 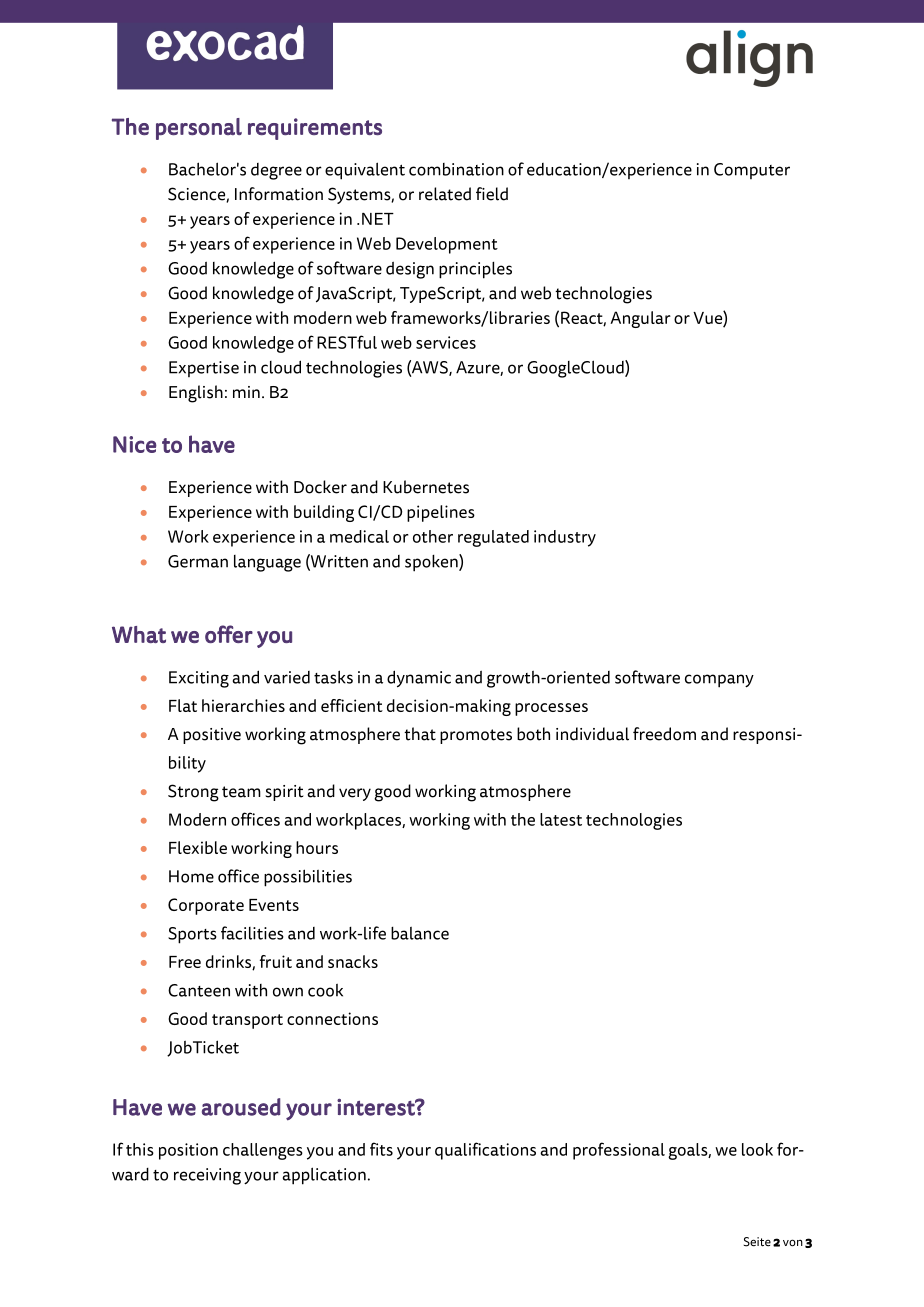 I want to click on combination, so click(x=456, y=169).
